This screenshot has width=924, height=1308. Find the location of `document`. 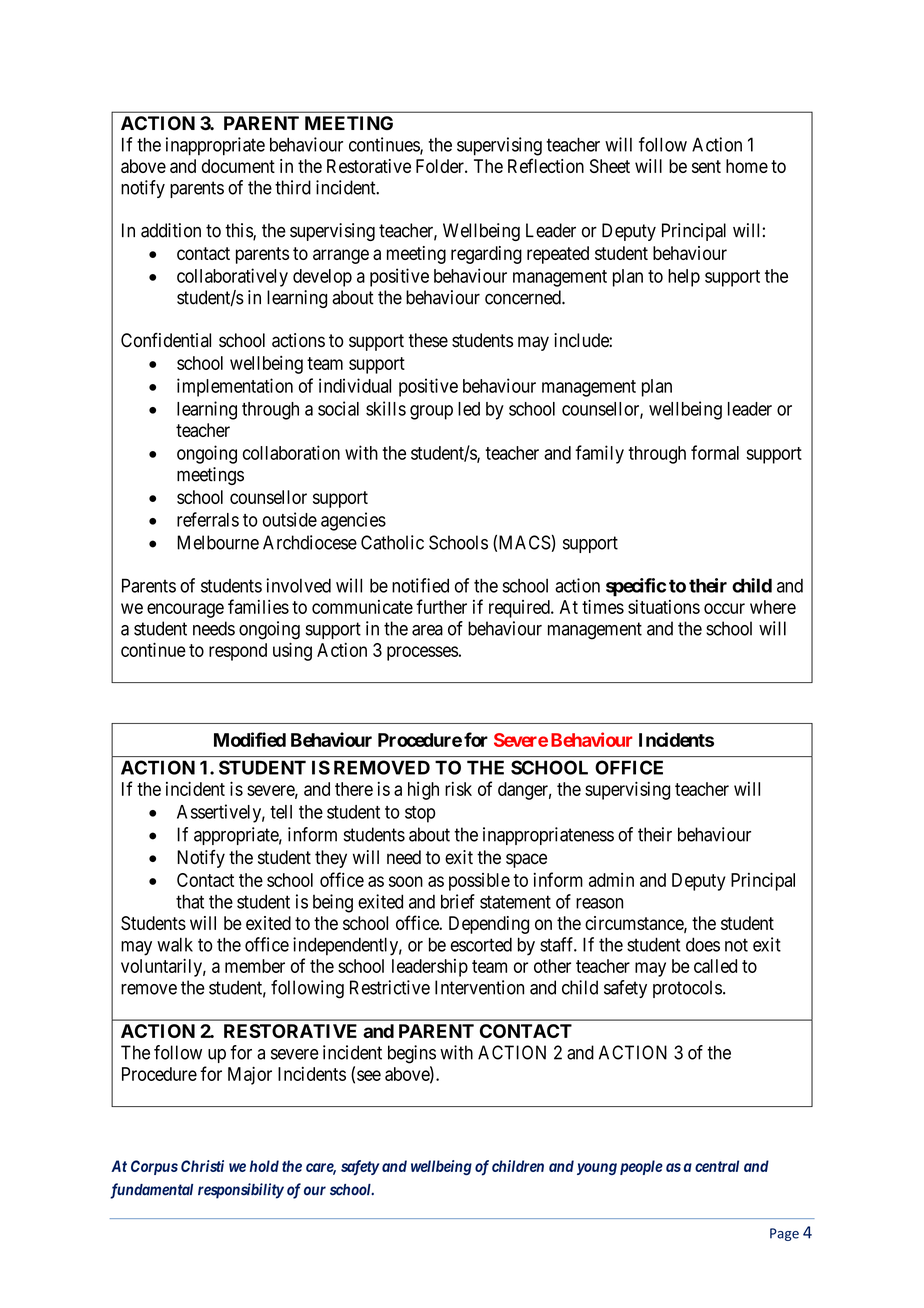

document is located at coordinates (238, 166).
